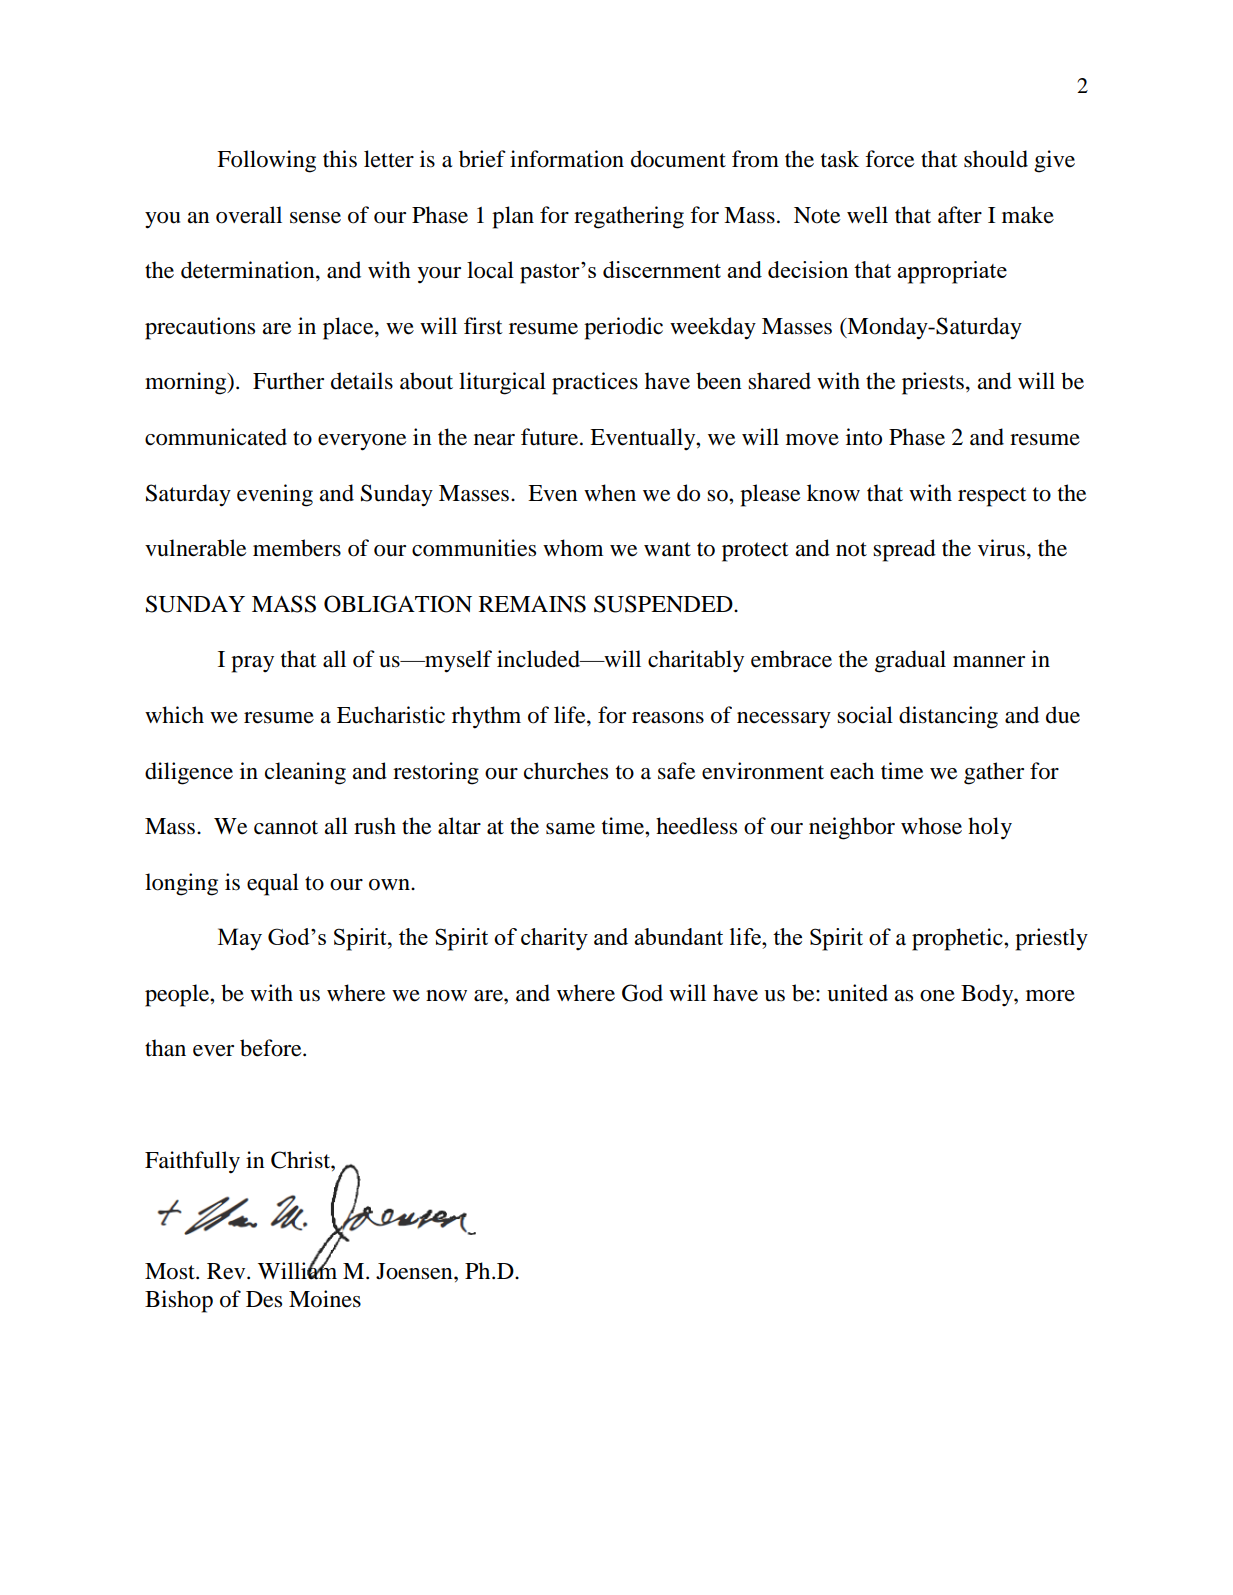 This screenshot has width=1233, height=1595. Describe the element at coordinates (960, 215) in the screenshot. I see `after` at that location.
